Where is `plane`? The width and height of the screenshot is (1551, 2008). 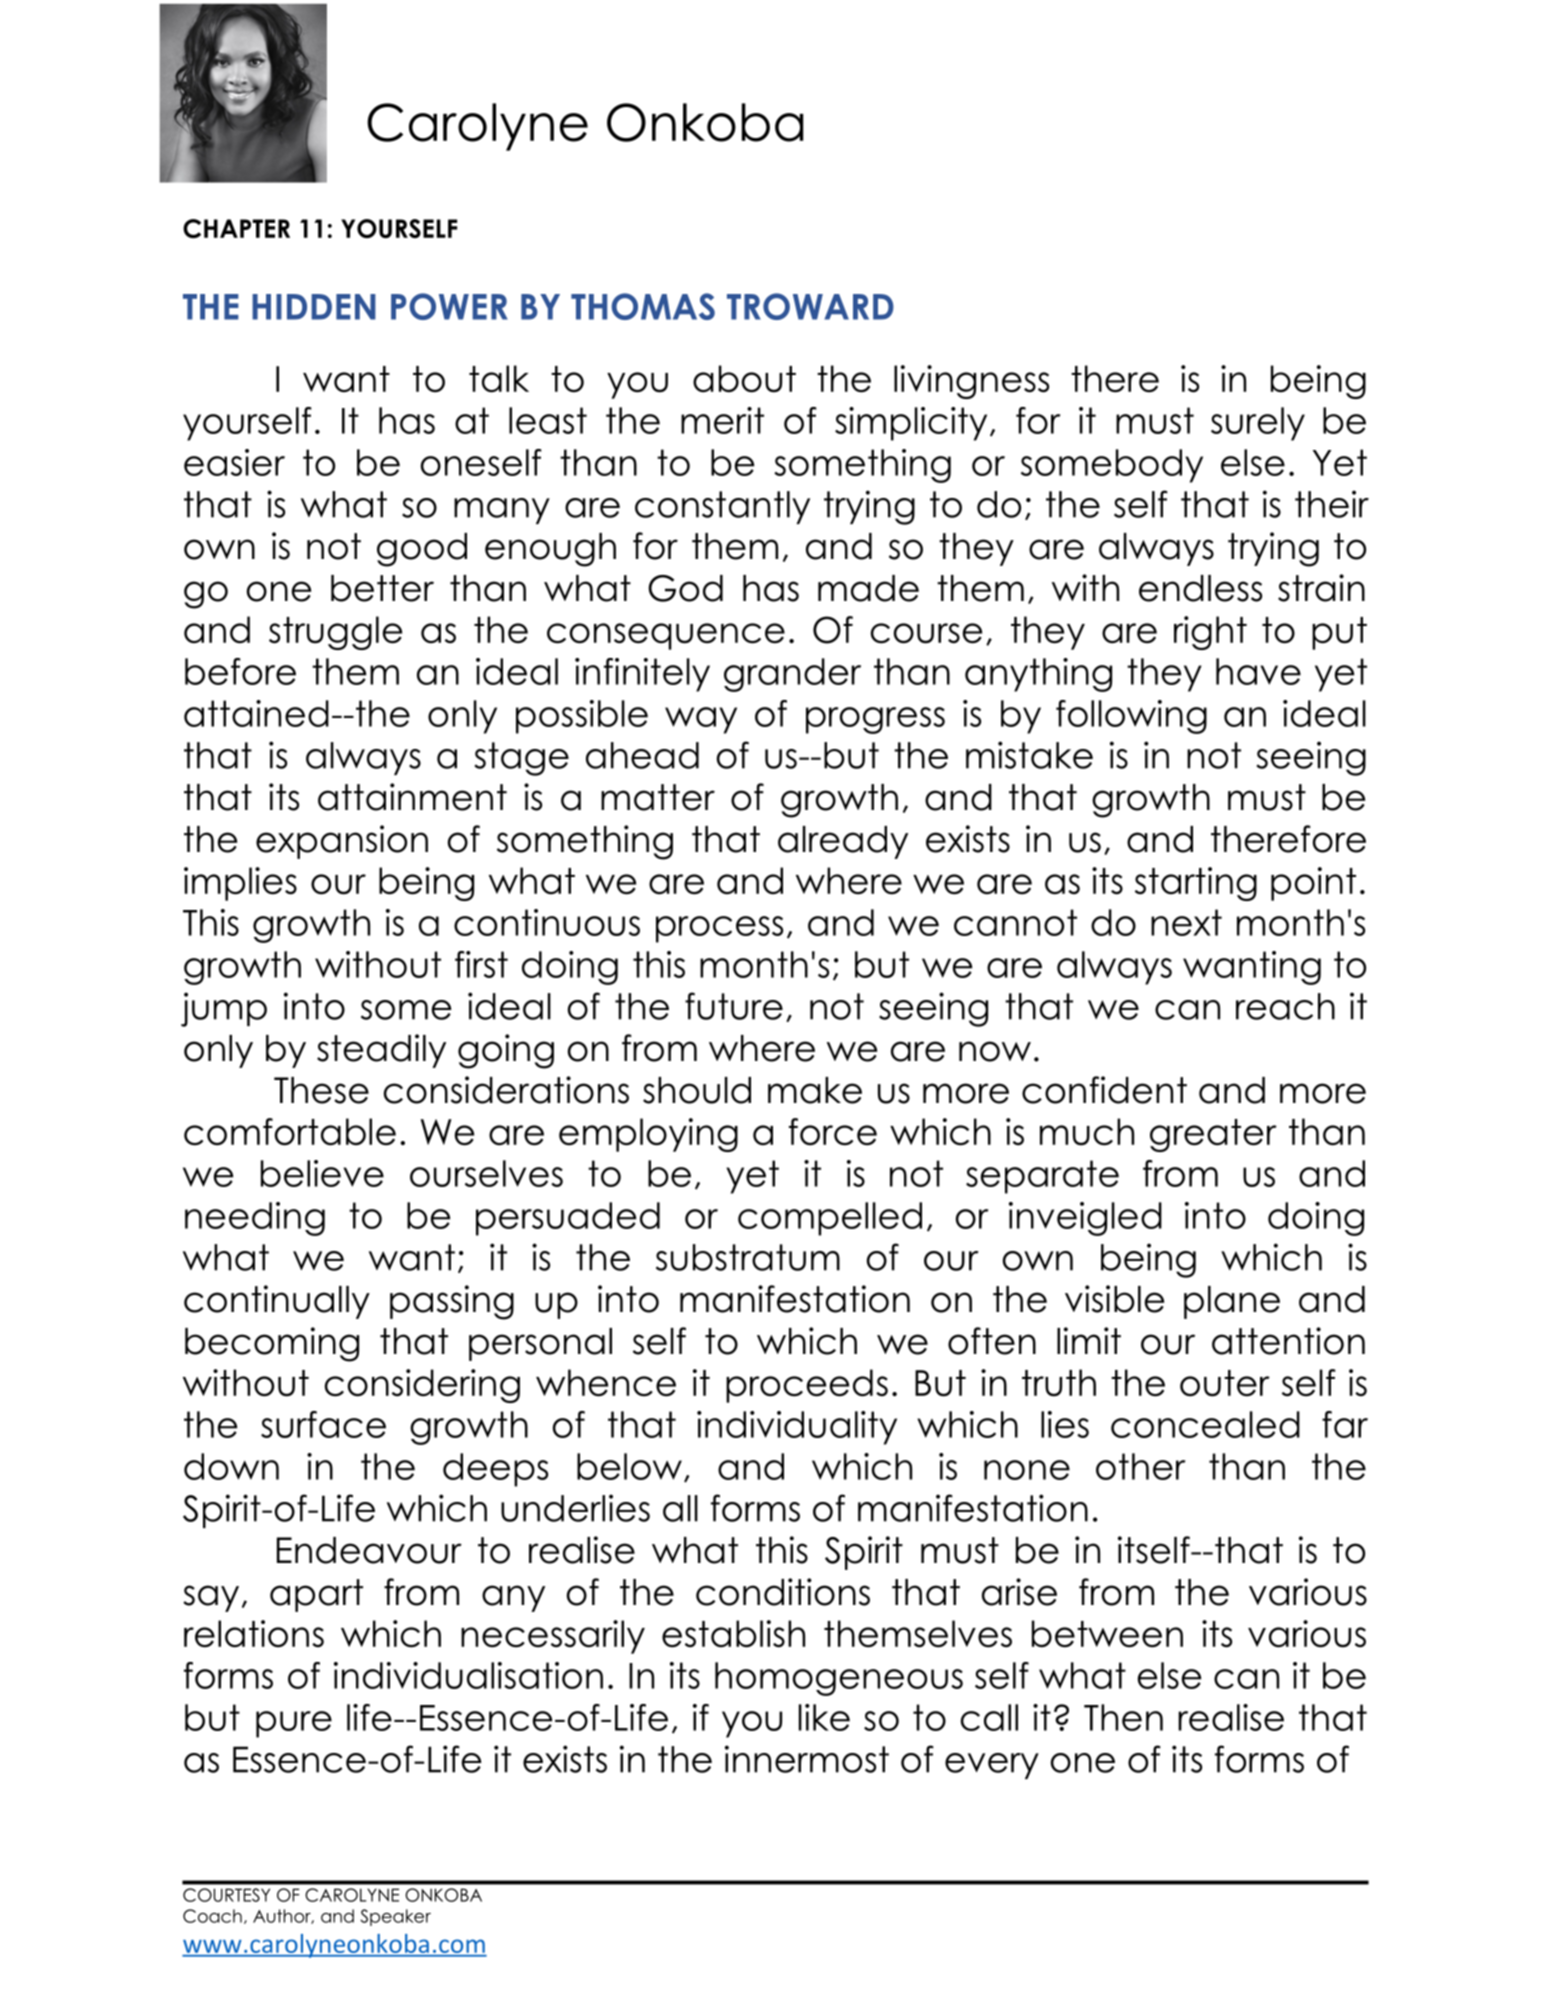 plane is located at coordinates (1232, 1302).
